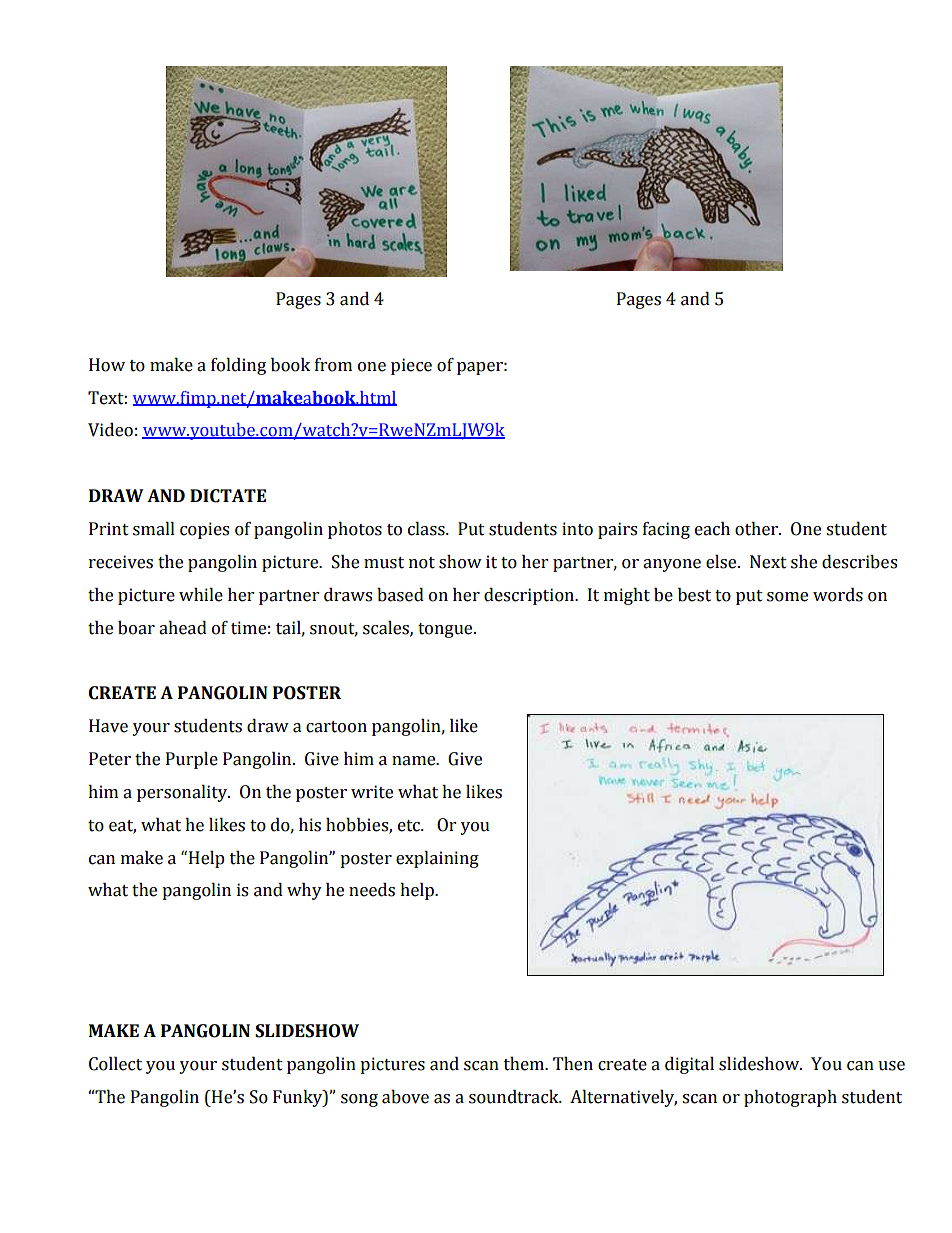 This image has height=1233, width=952. What do you see at coordinates (787, 597) in the image?
I see `some` at bounding box center [787, 597].
